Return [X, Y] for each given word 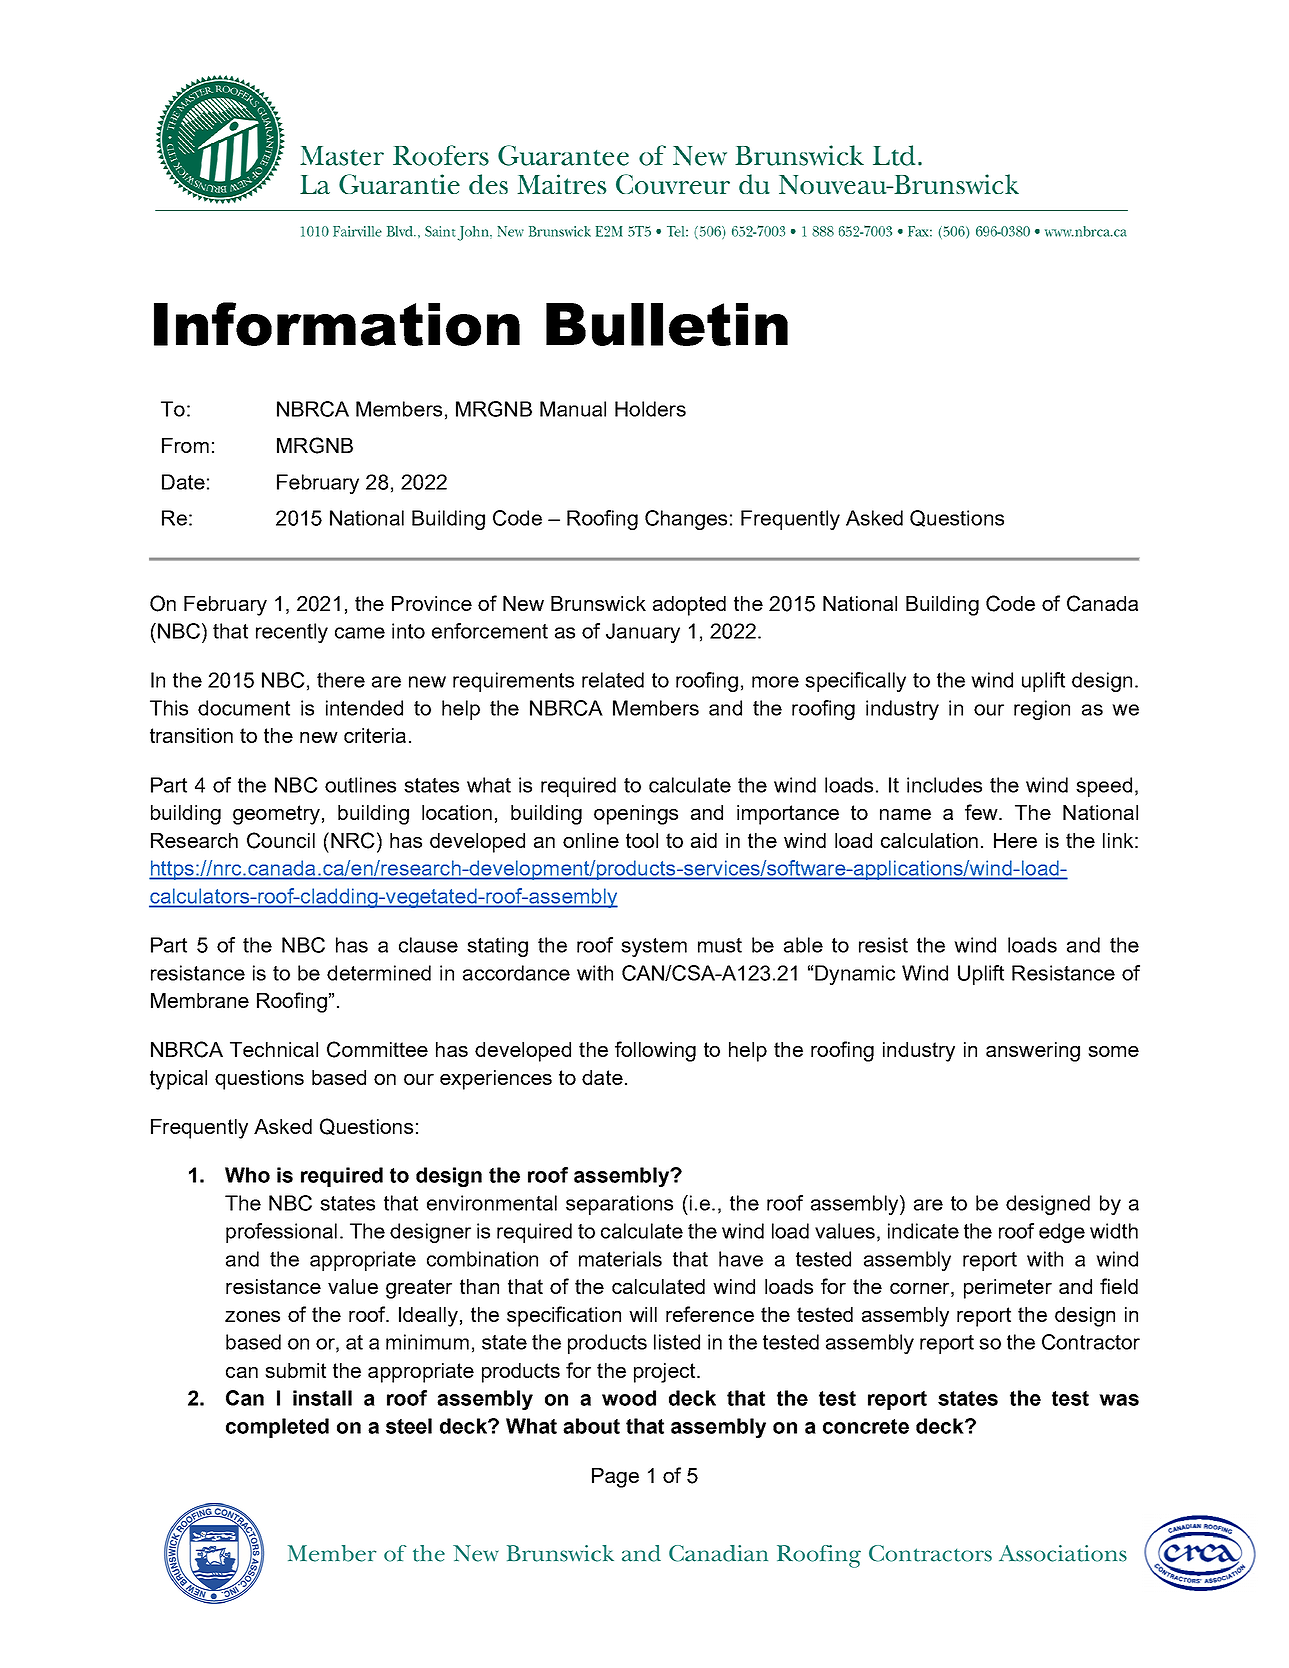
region [1042, 710]
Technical [274, 1049]
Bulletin [667, 324]
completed [277, 1428]
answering [1033, 1052]
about [591, 1426]
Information [337, 324]
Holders [650, 409]
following [655, 1051]
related [613, 680]
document [244, 708]
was [1119, 1400]
